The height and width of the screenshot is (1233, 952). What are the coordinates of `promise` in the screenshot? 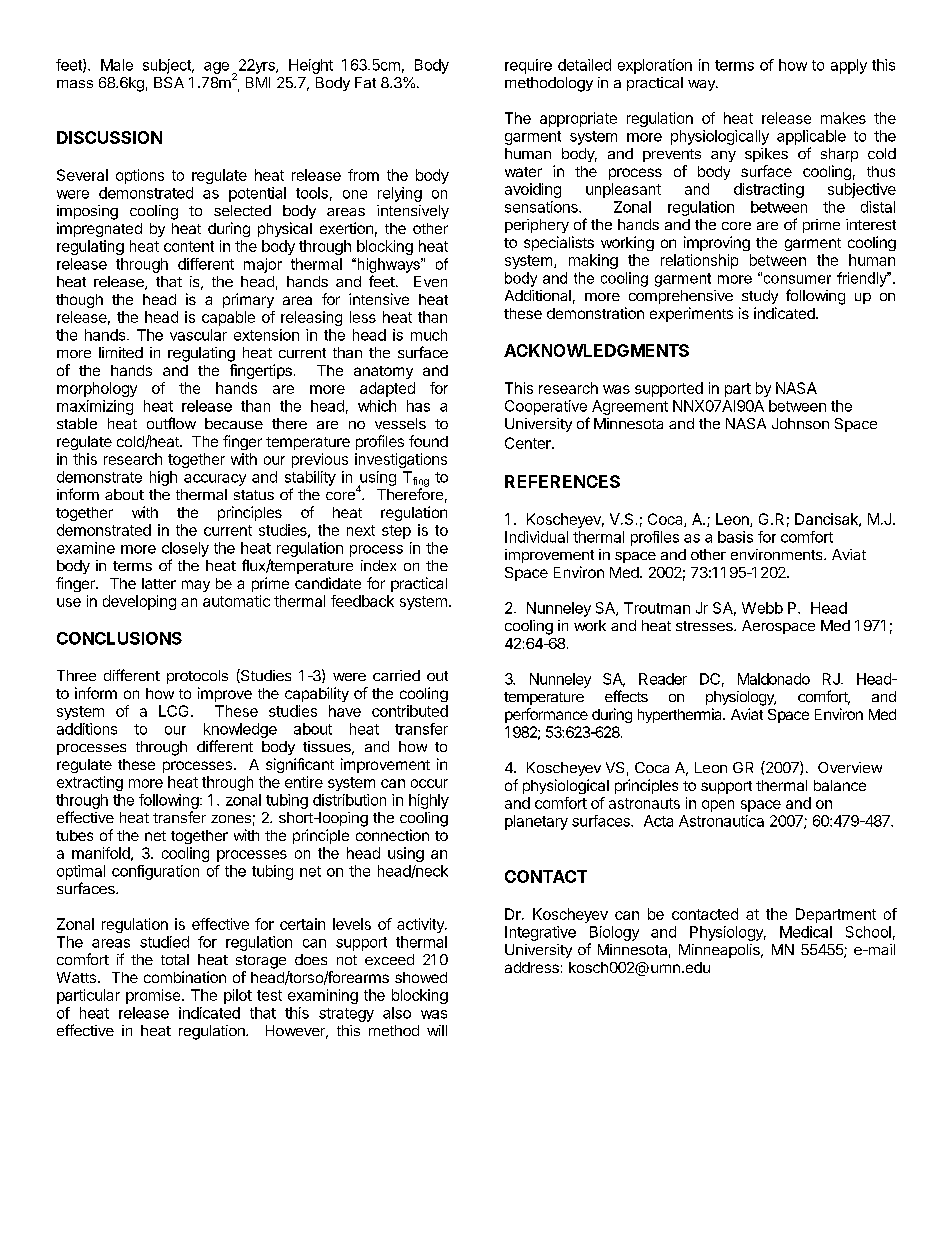 It's located at (154, 996).
